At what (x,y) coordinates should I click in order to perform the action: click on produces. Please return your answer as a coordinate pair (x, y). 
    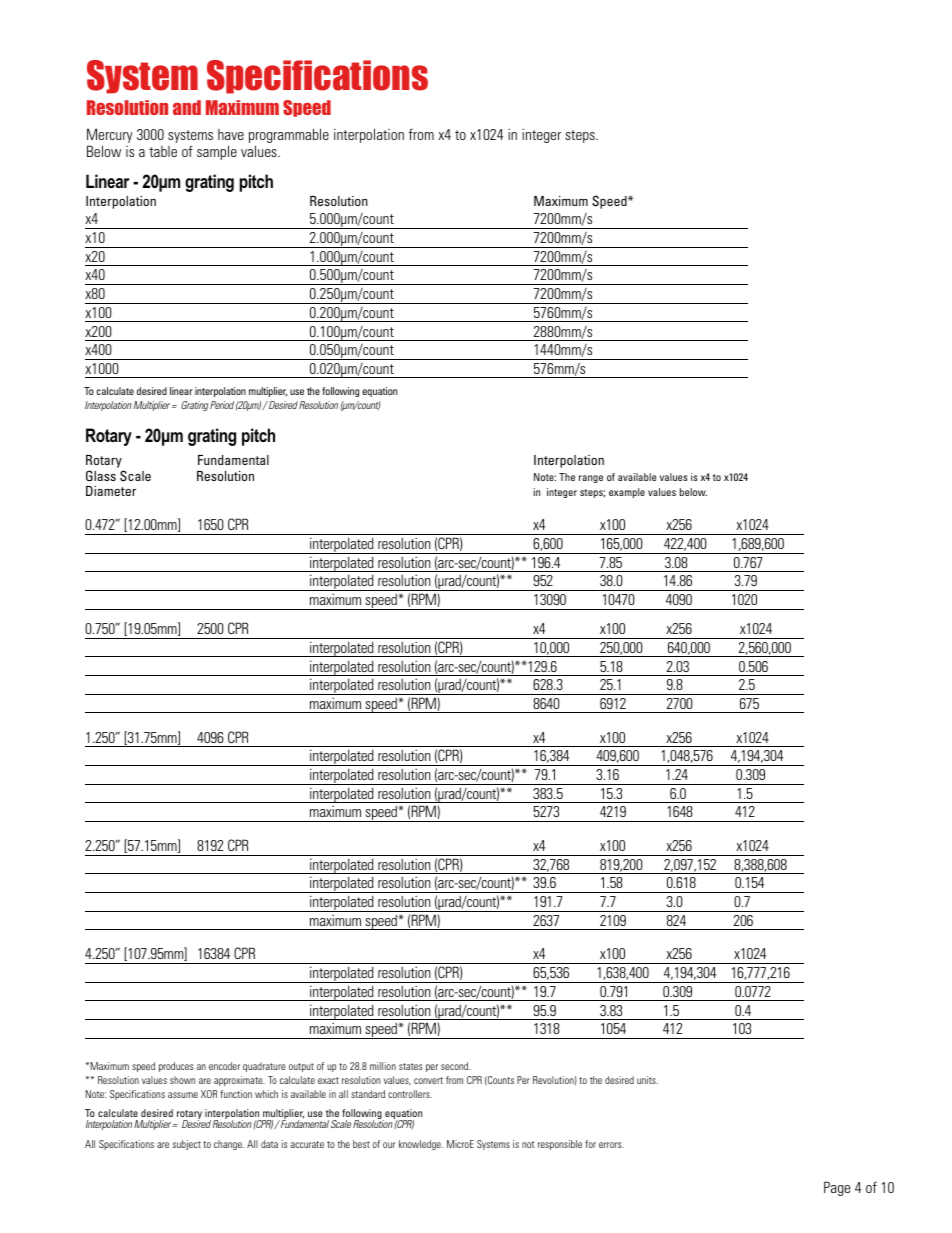
    Looking at the image, I should click on (176, 1067).
